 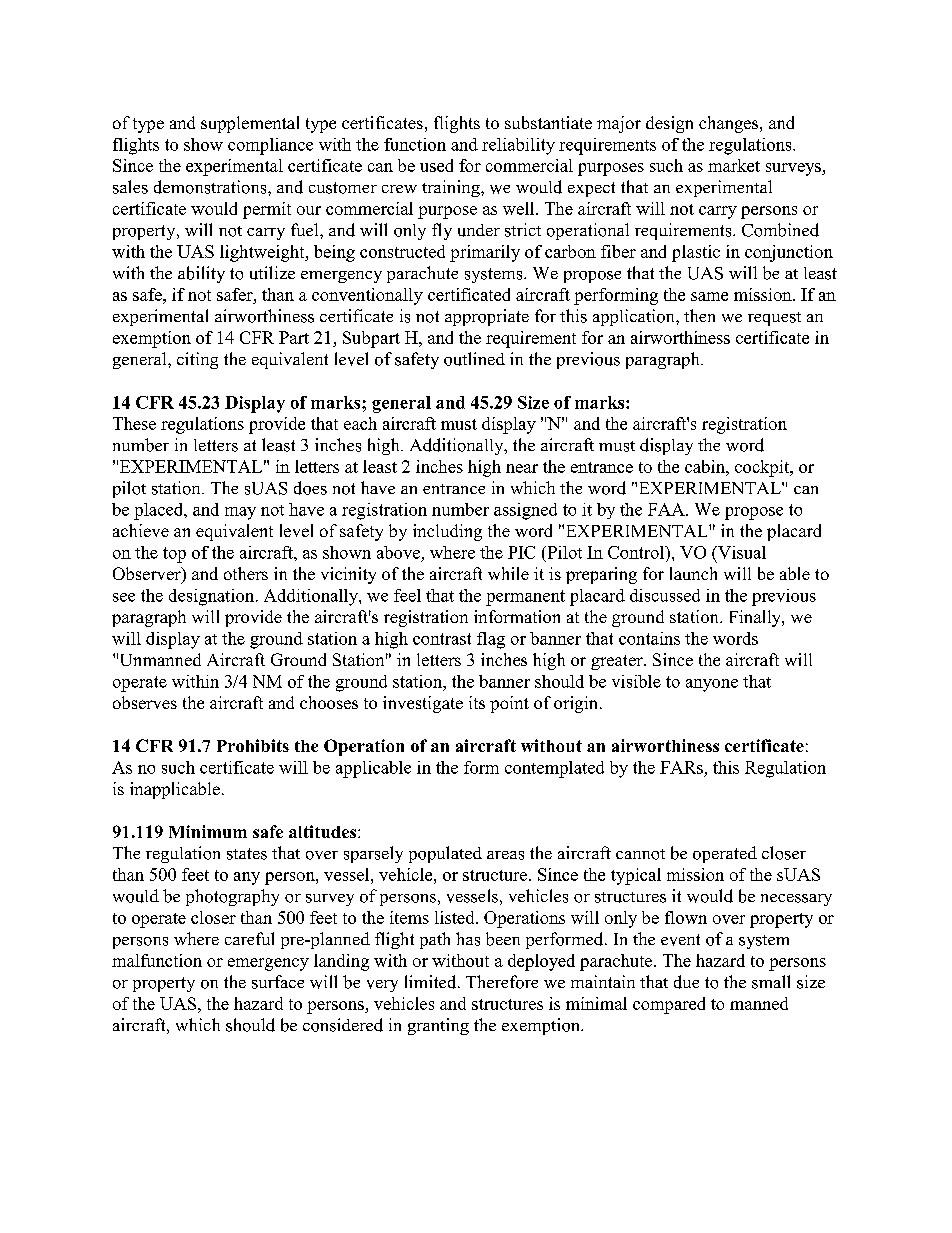 I want to click on investigate, so click(x=423, y=704).
